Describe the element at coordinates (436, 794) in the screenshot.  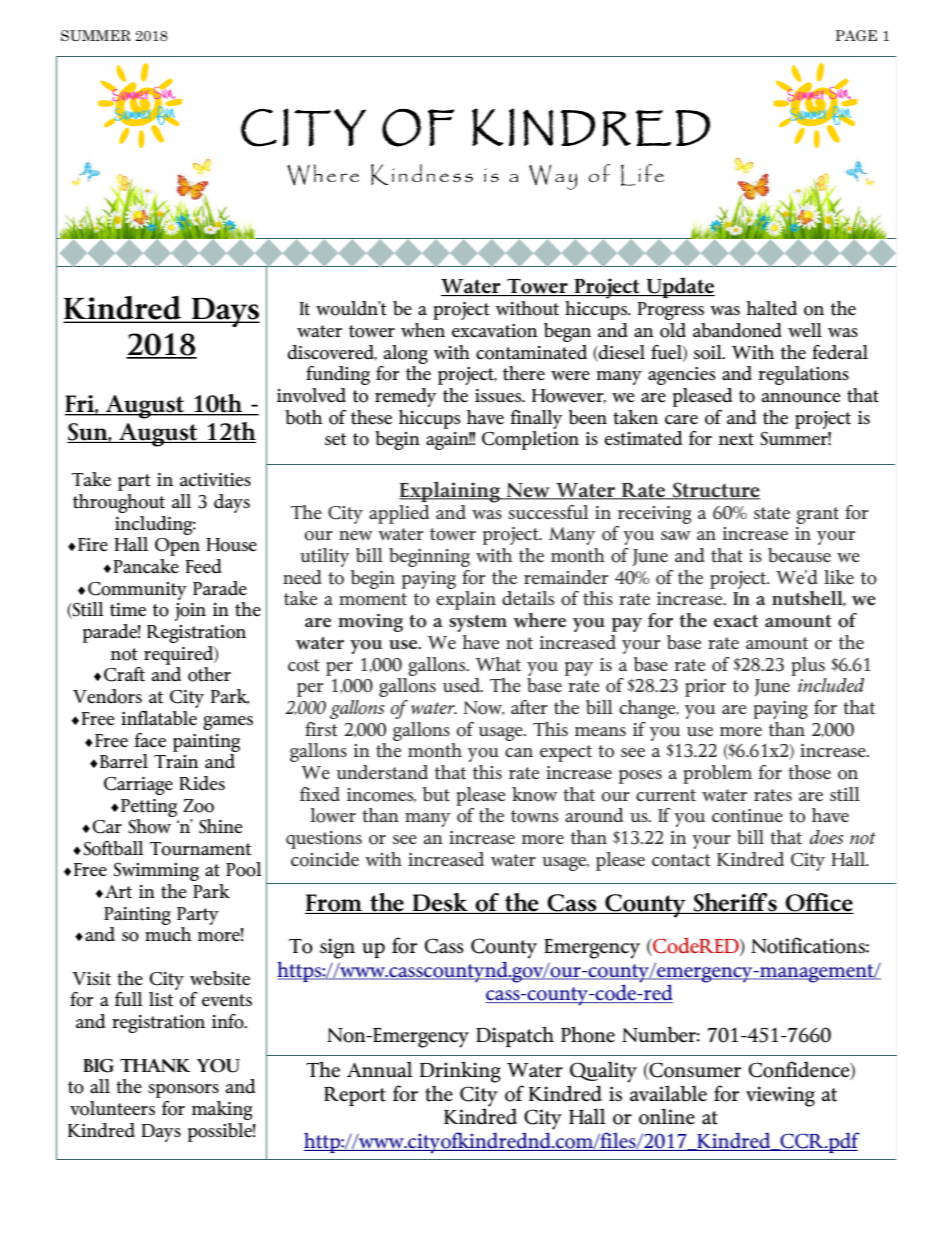
I see `but` at that location.
